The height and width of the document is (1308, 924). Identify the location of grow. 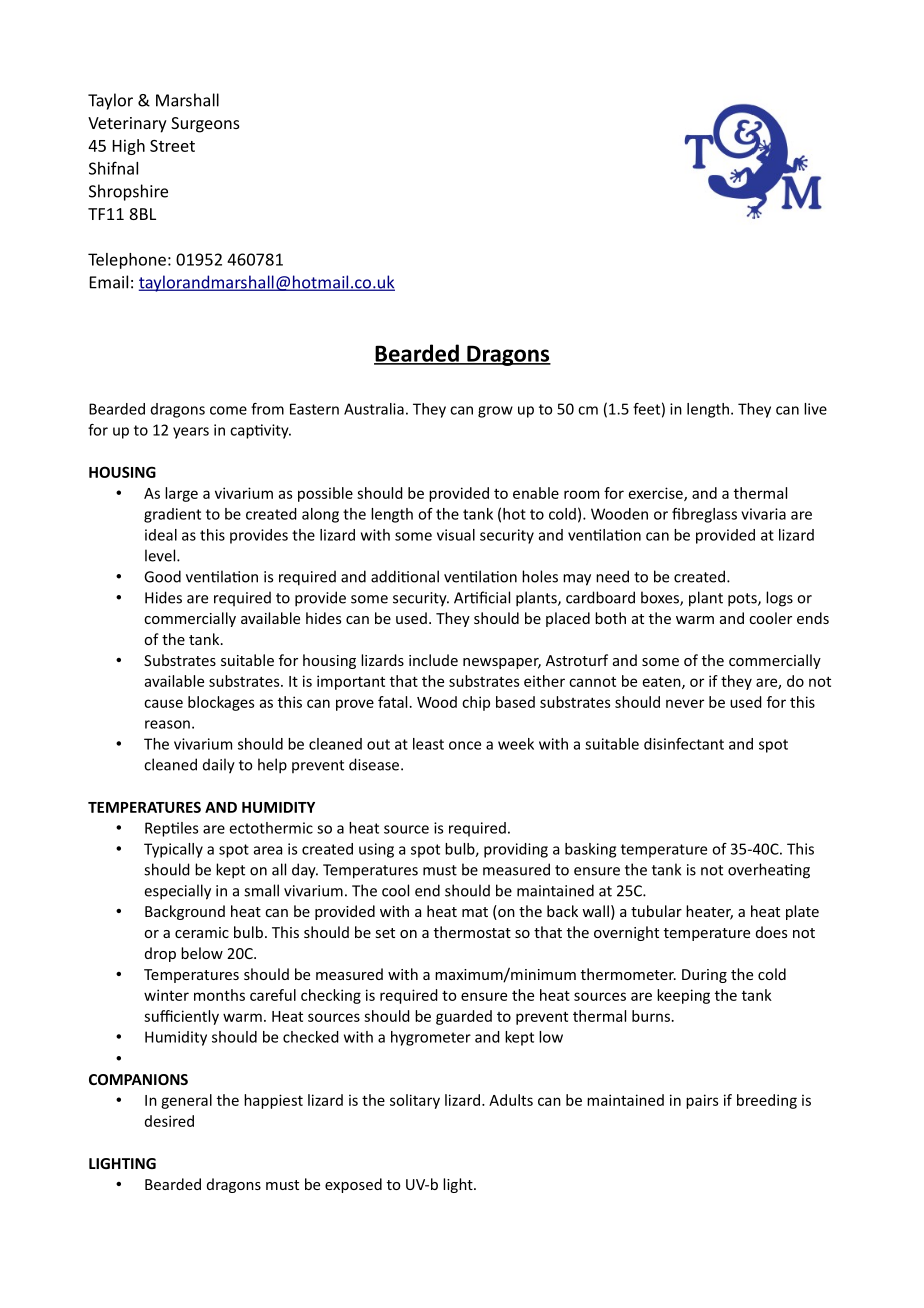
(495, 412).
